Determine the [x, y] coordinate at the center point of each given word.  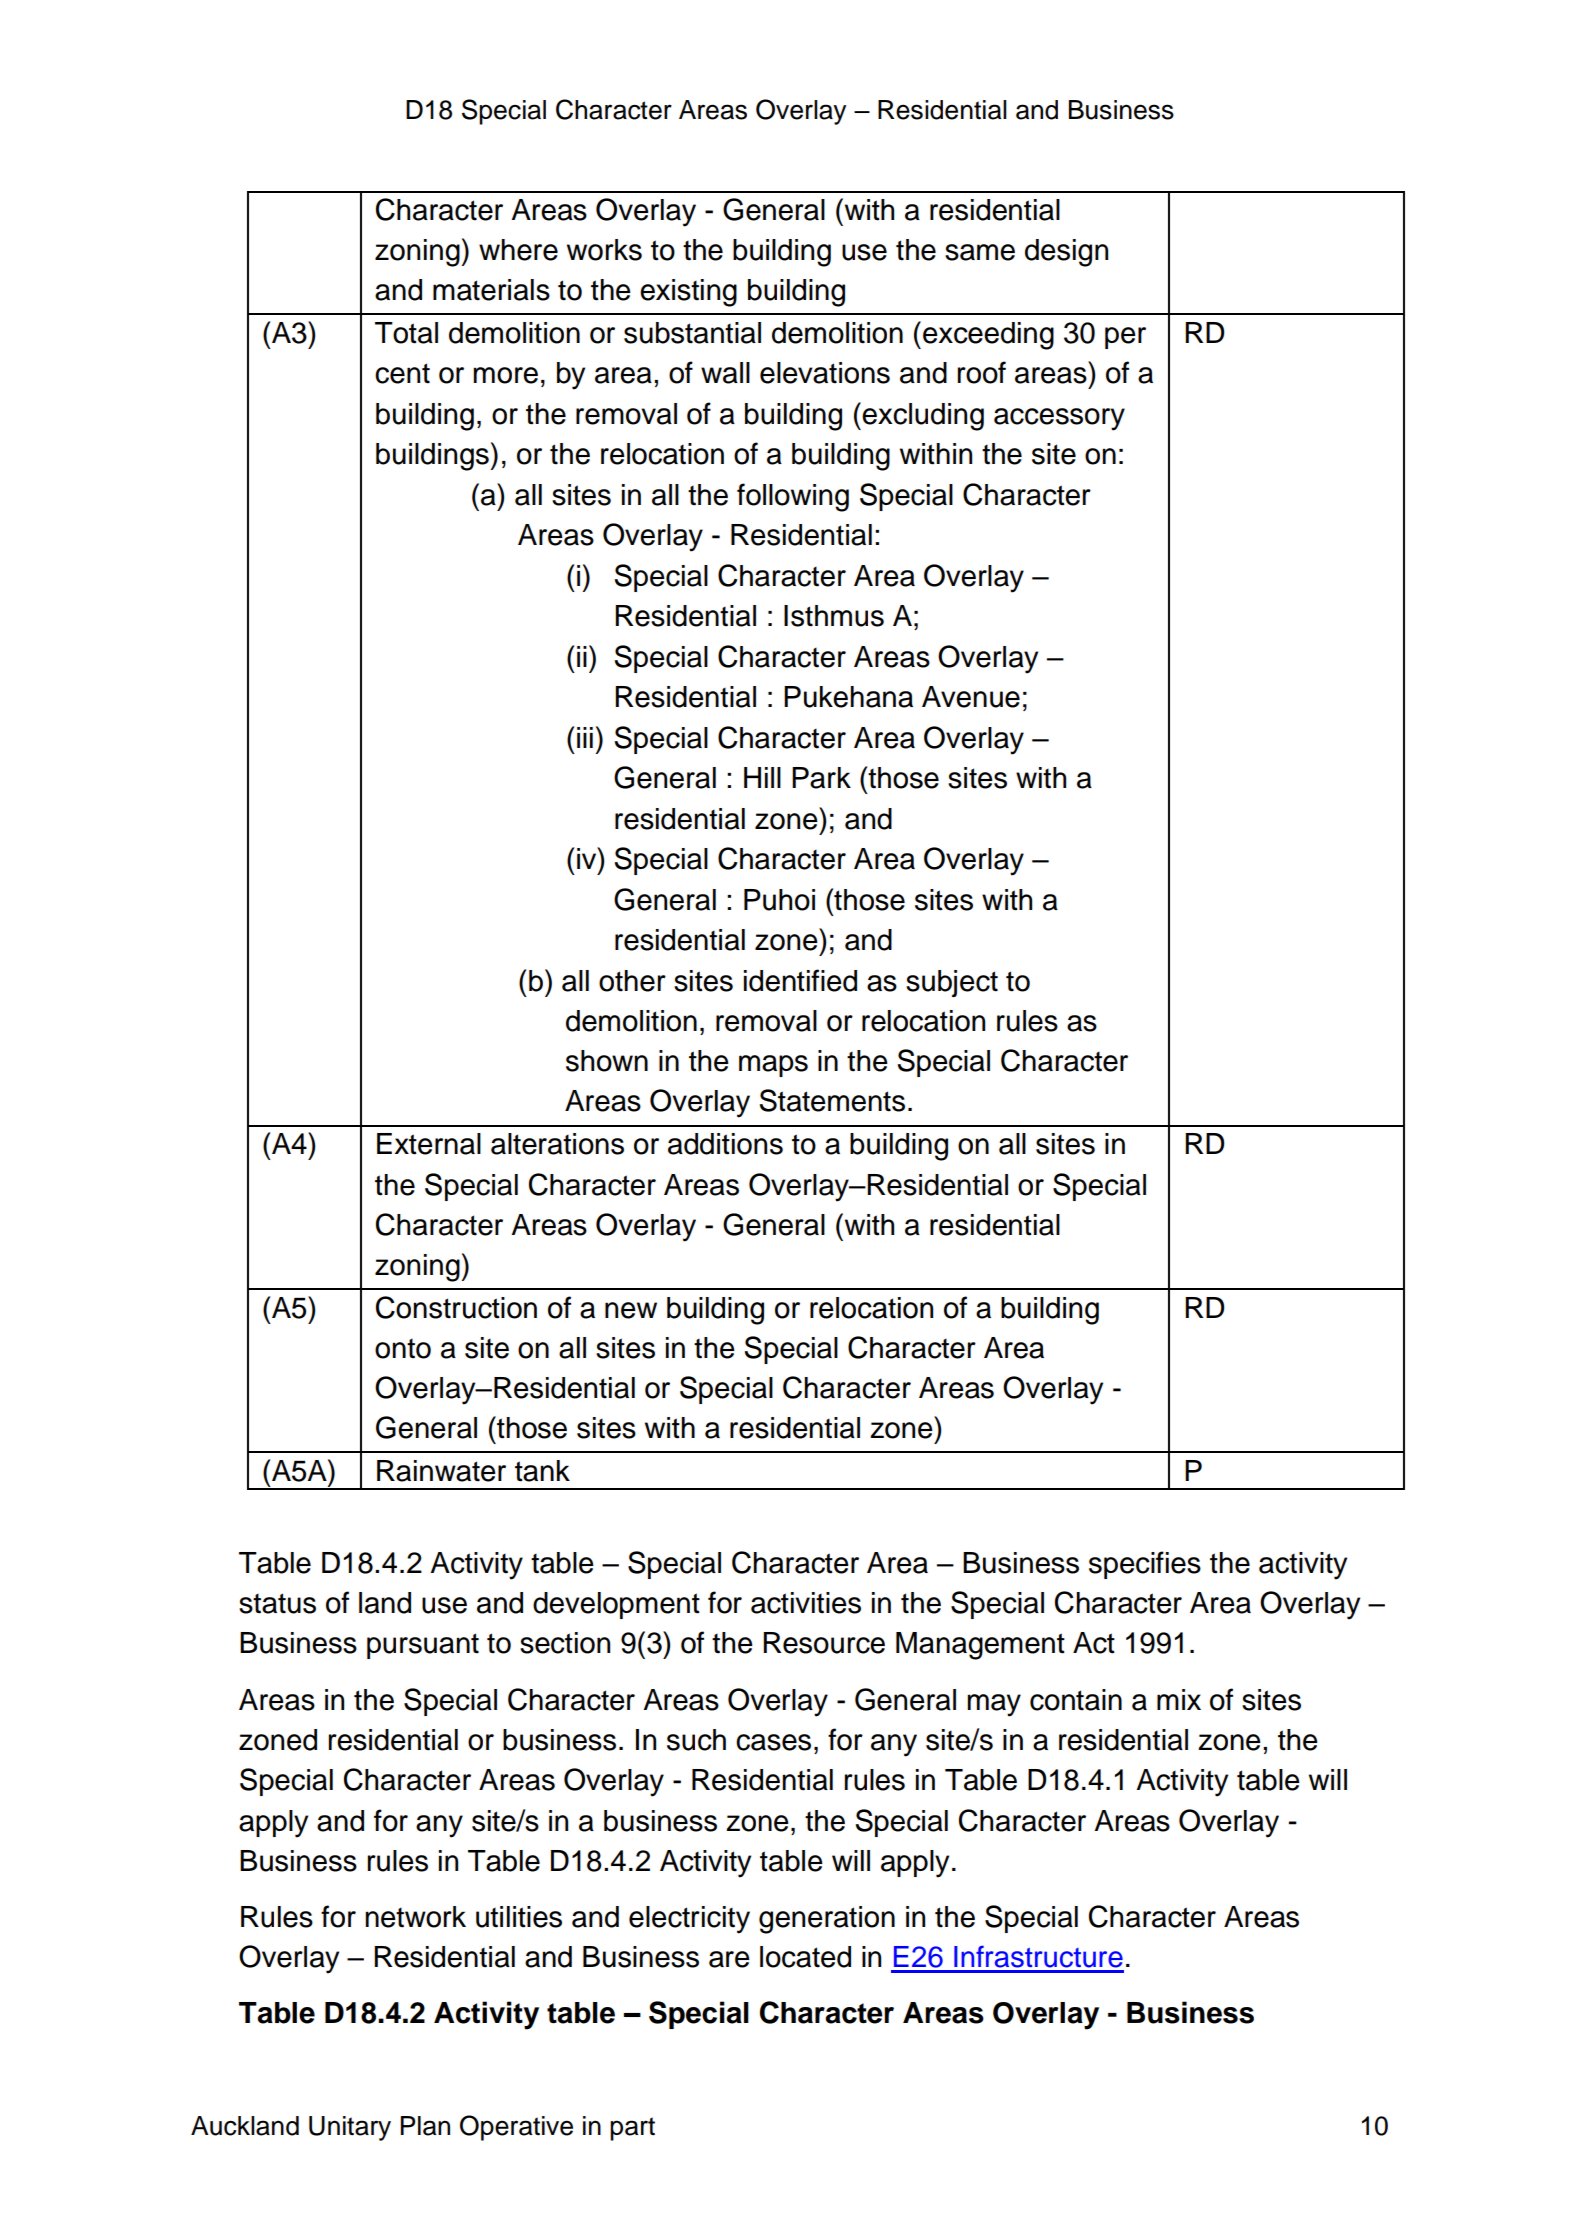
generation [827, 1920]
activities [806, 1603]
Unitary [350, 2128]
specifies [1145, 1565]
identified [800, 980]
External [429, 1144]
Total [406, 333]
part [632, 2129]
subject [952, 983]
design [1066, 253]
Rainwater [441, 1471]
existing [688, 293]
